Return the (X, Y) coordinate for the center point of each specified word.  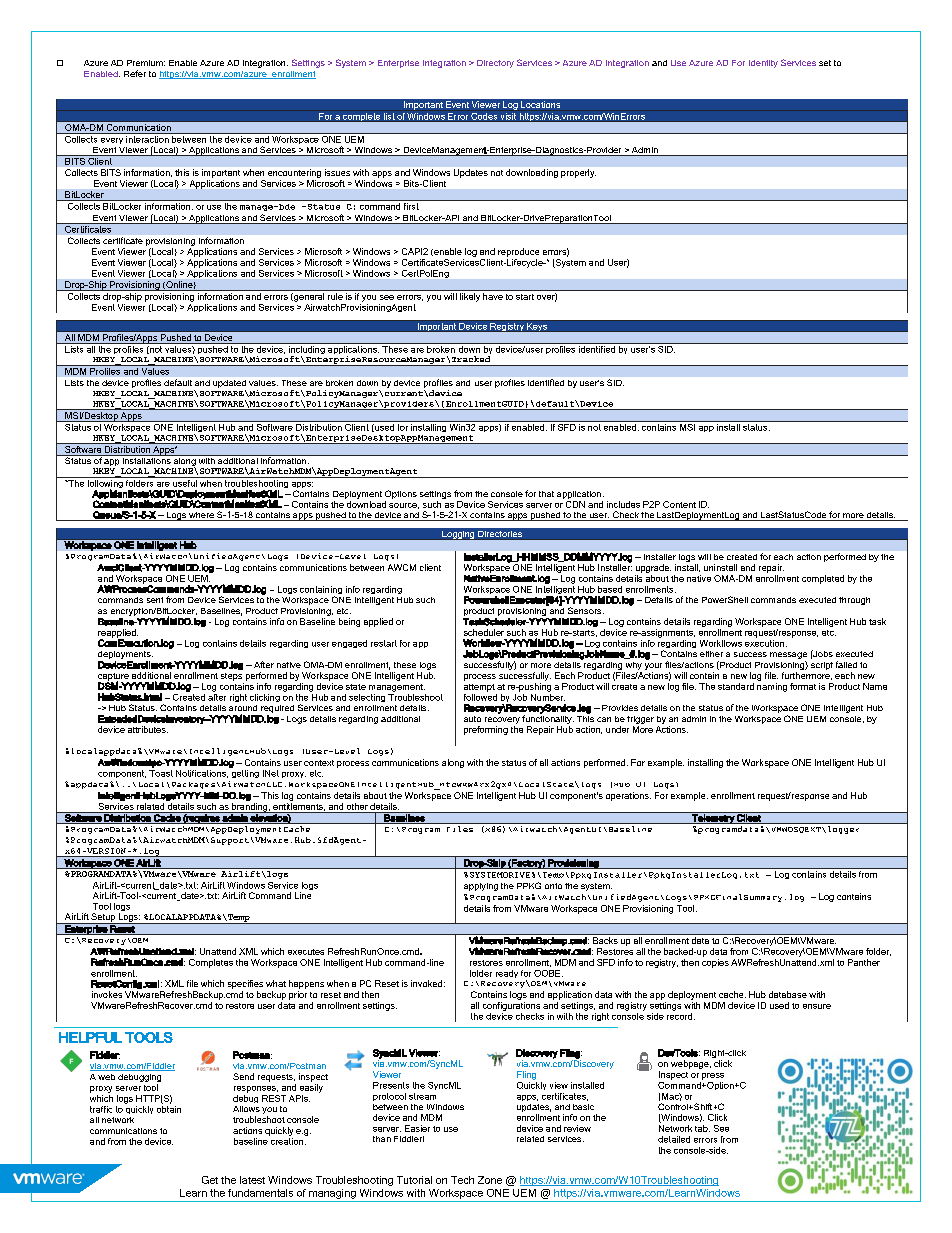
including (307, 350)
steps (231, 677)
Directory (495, 64)
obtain (169, 1108)
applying (481, 887)
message (788, 657)
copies (715, 962)
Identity (763, 64)
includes (623, 504)
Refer (135, 73)
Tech (462, 1180)
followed (480, 696)
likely (470, 297)
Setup (103, 918)
